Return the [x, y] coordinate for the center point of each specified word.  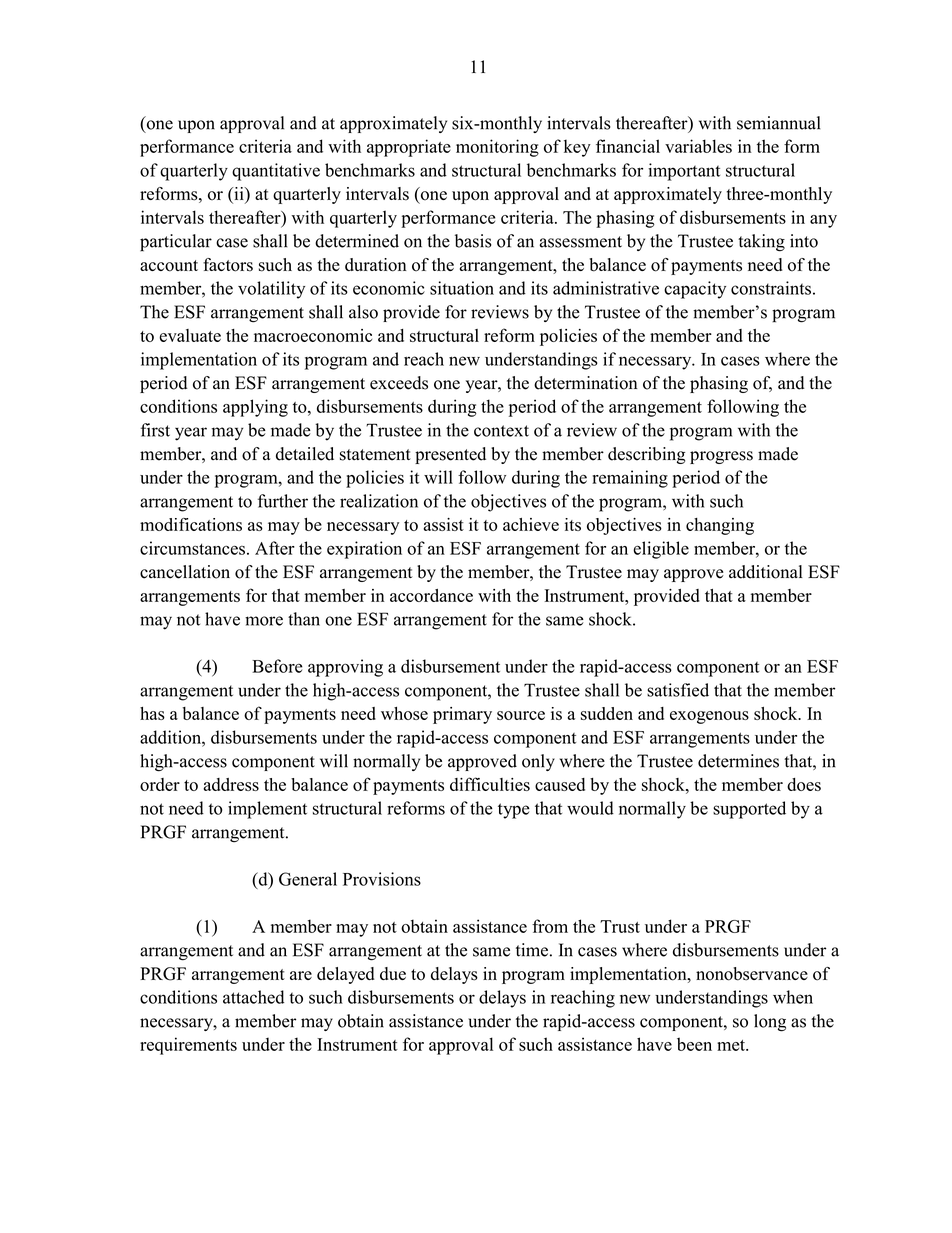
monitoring [497, 148]
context [501, 431]
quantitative [276, 172]
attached [253, 997]
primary [462, 715]
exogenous [709, 717]
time [532, 950]
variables [698, 146]
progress [721, 457]
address [231, 784]
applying [255, 408]
